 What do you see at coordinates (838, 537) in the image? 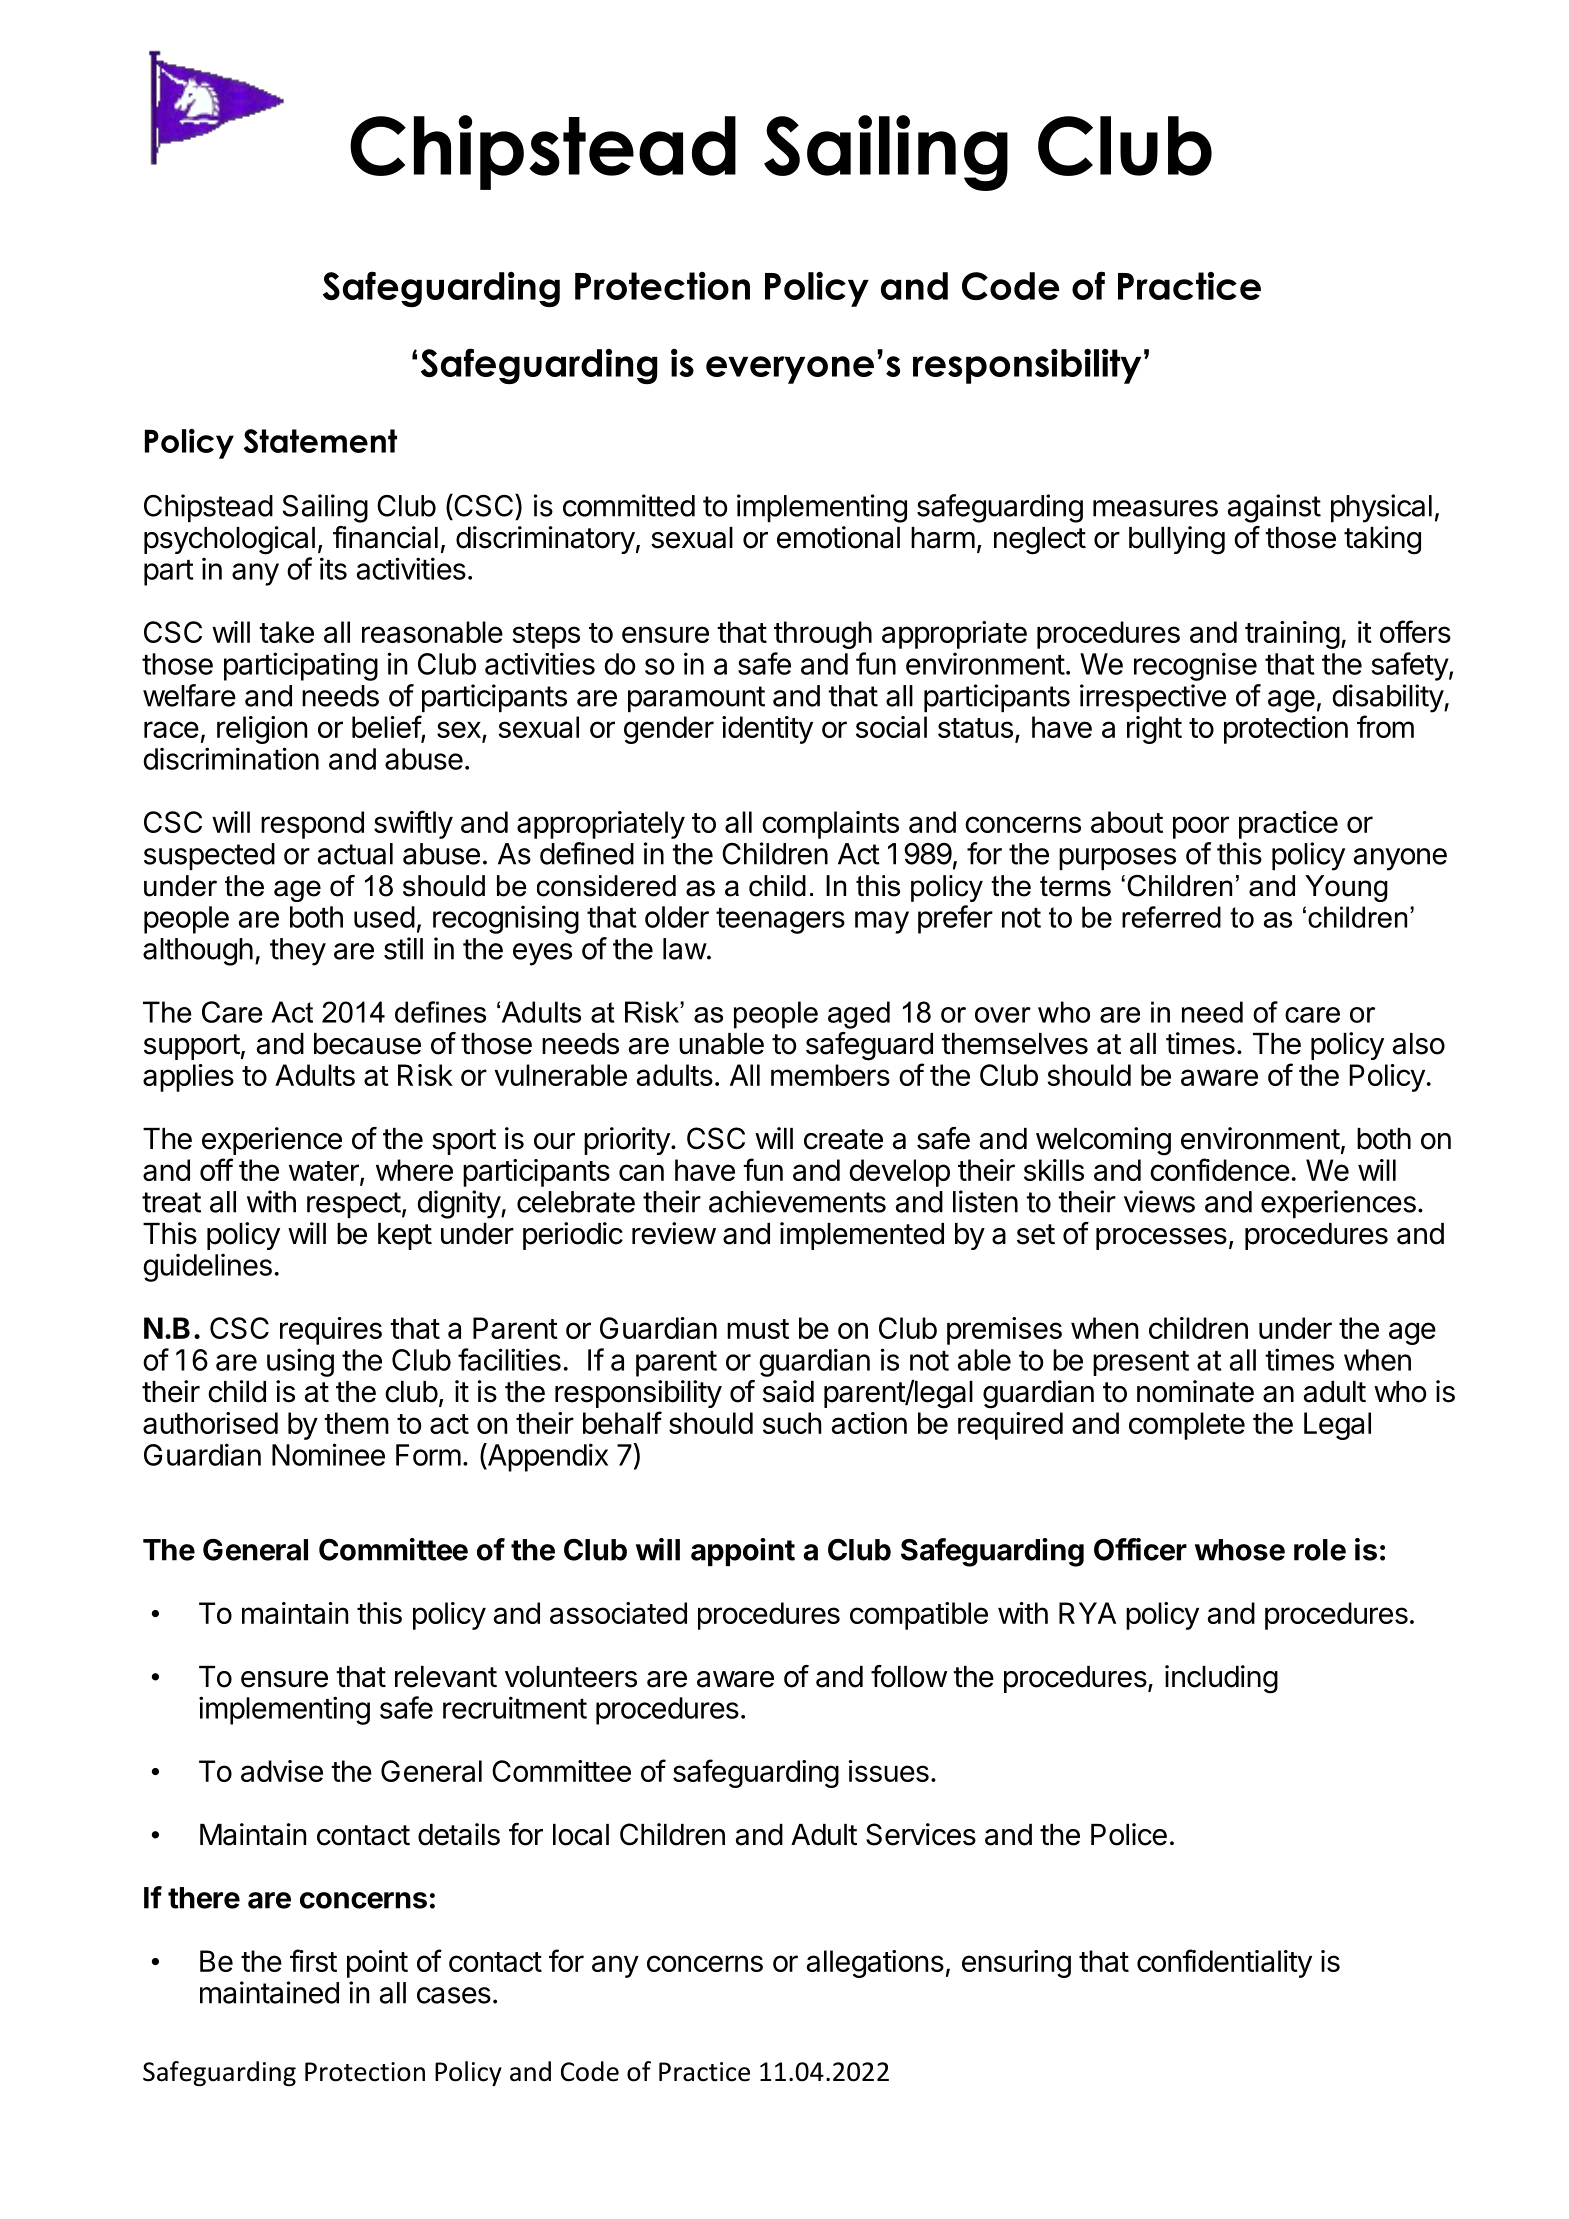
I see `emotional` at bounding box center [838, 537].
